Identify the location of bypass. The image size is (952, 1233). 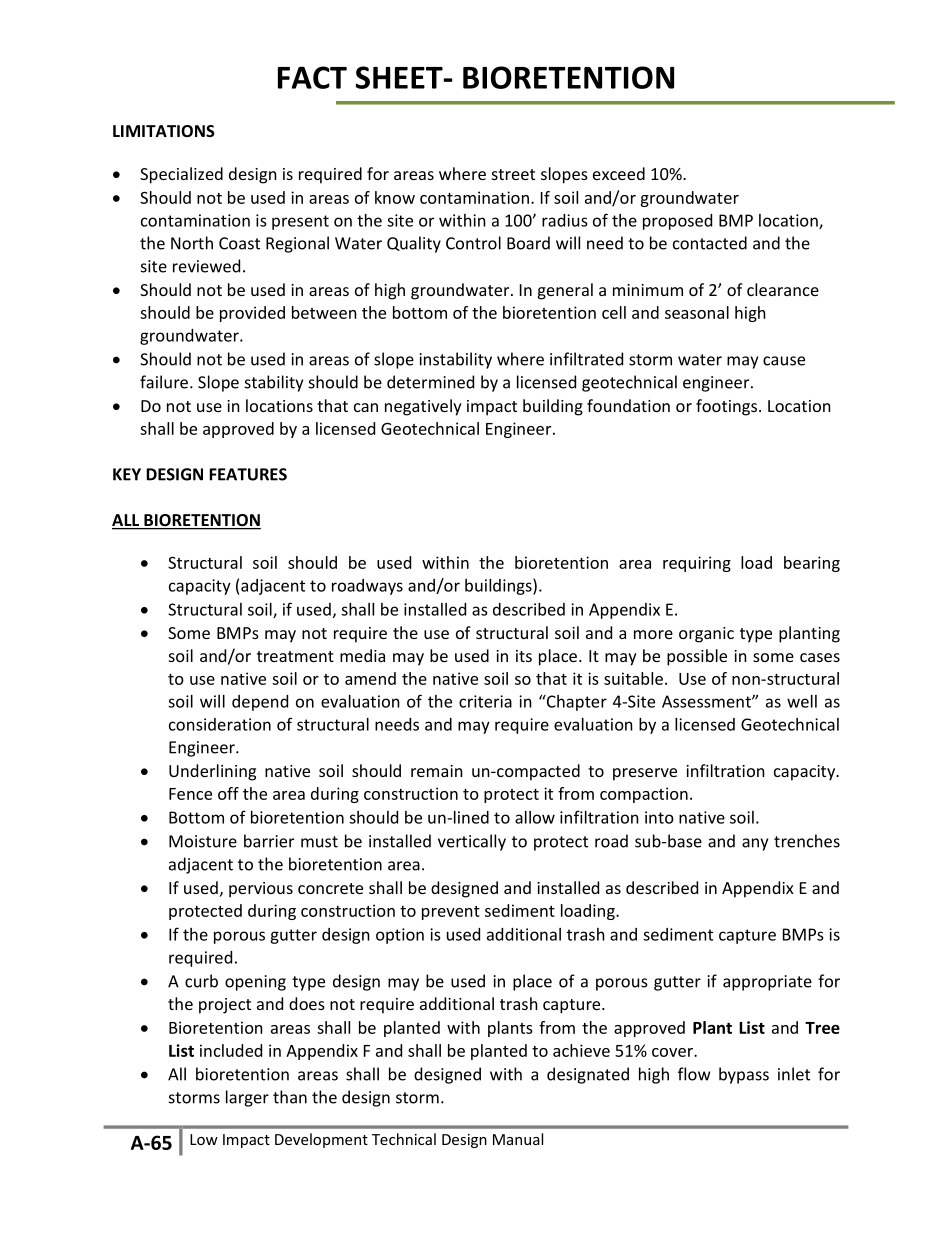
(744, 1075).
